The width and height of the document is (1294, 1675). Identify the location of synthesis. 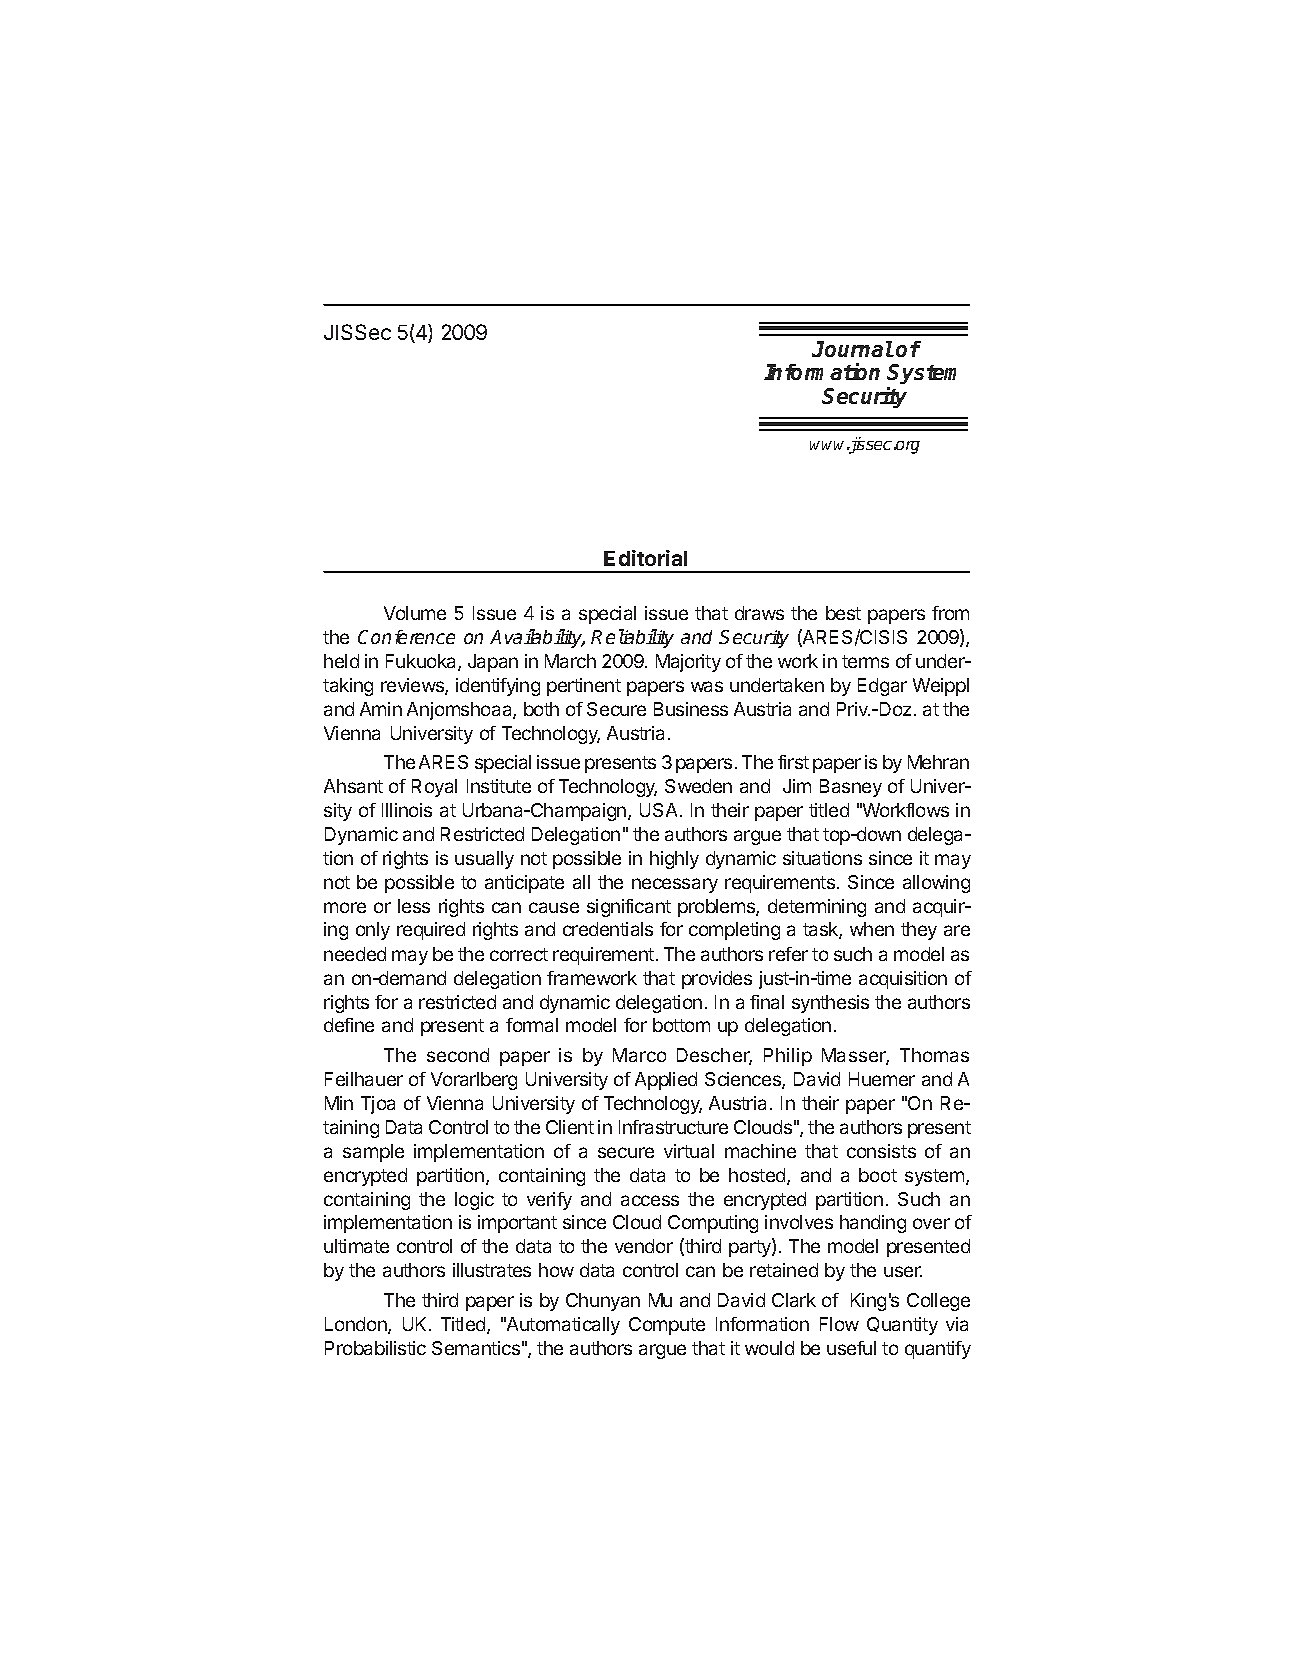
(830, 1004).
